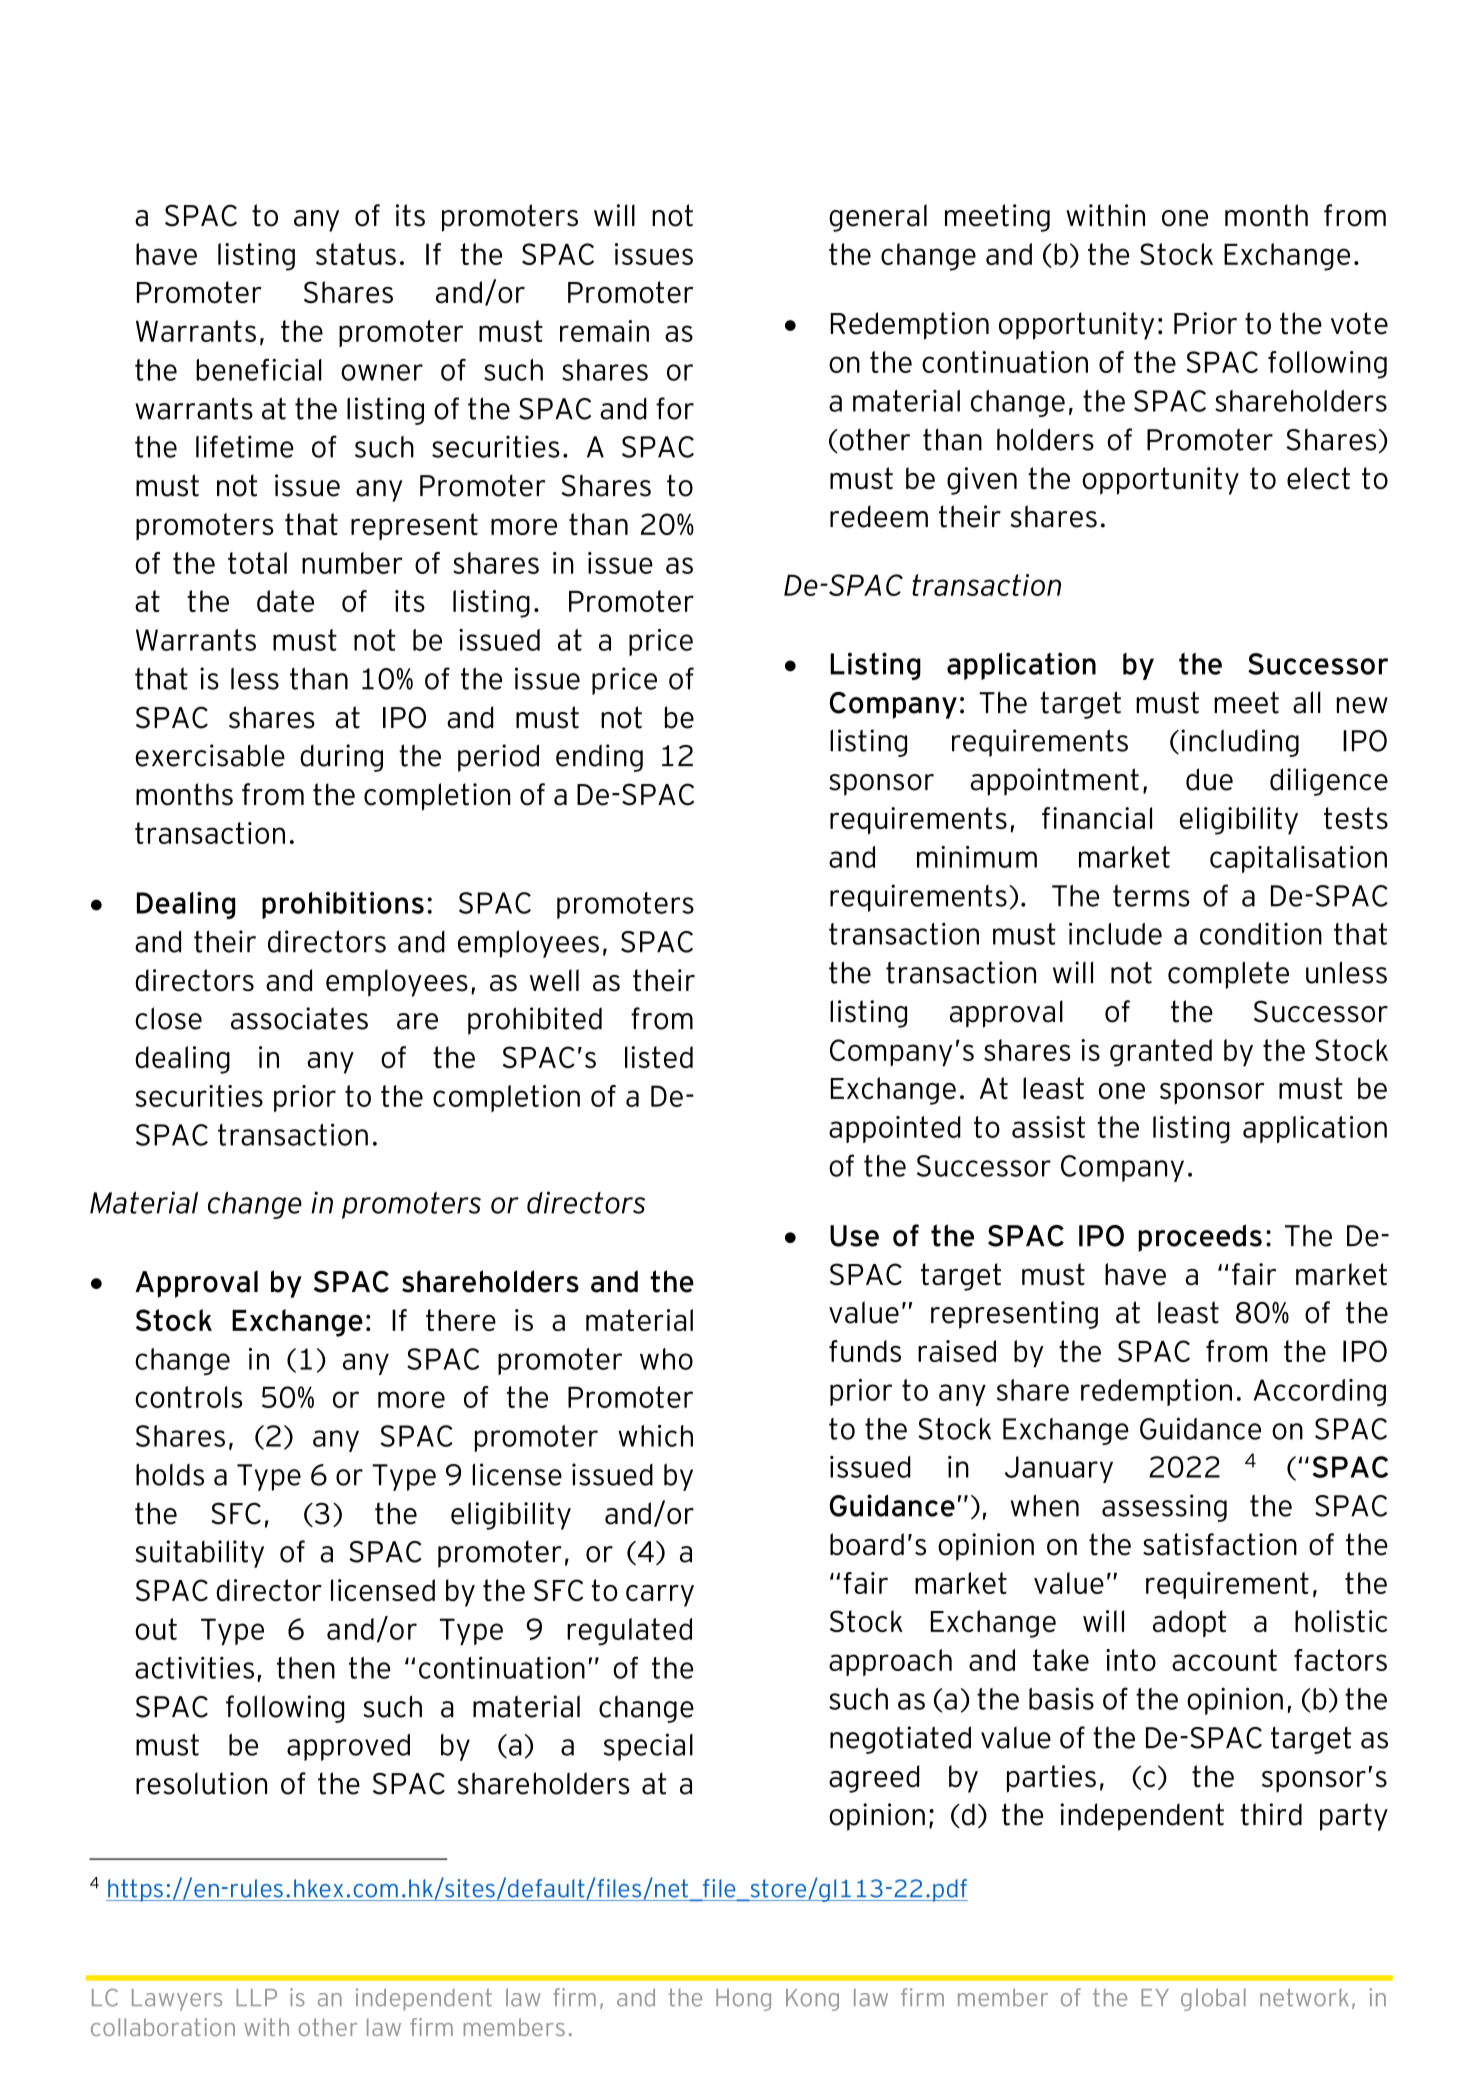 The image size is (1478, 2091). I want to click on listed, so click(659, 1057).
